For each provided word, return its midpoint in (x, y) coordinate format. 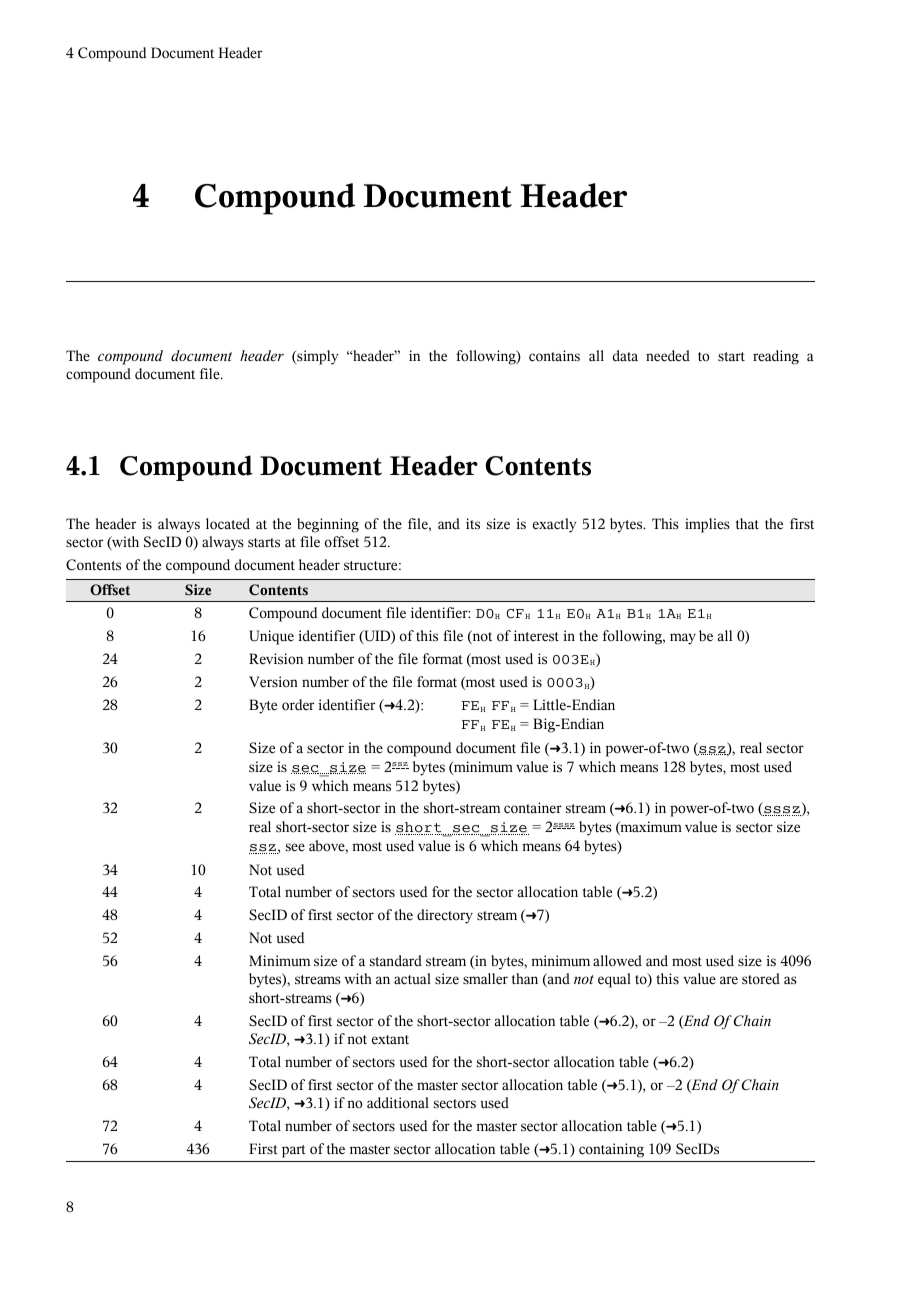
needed (668, 356)
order (298, 705)
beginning (328, 525)
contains (554, 356)
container (533, 808)
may (683, 639)
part (294, 1151)
